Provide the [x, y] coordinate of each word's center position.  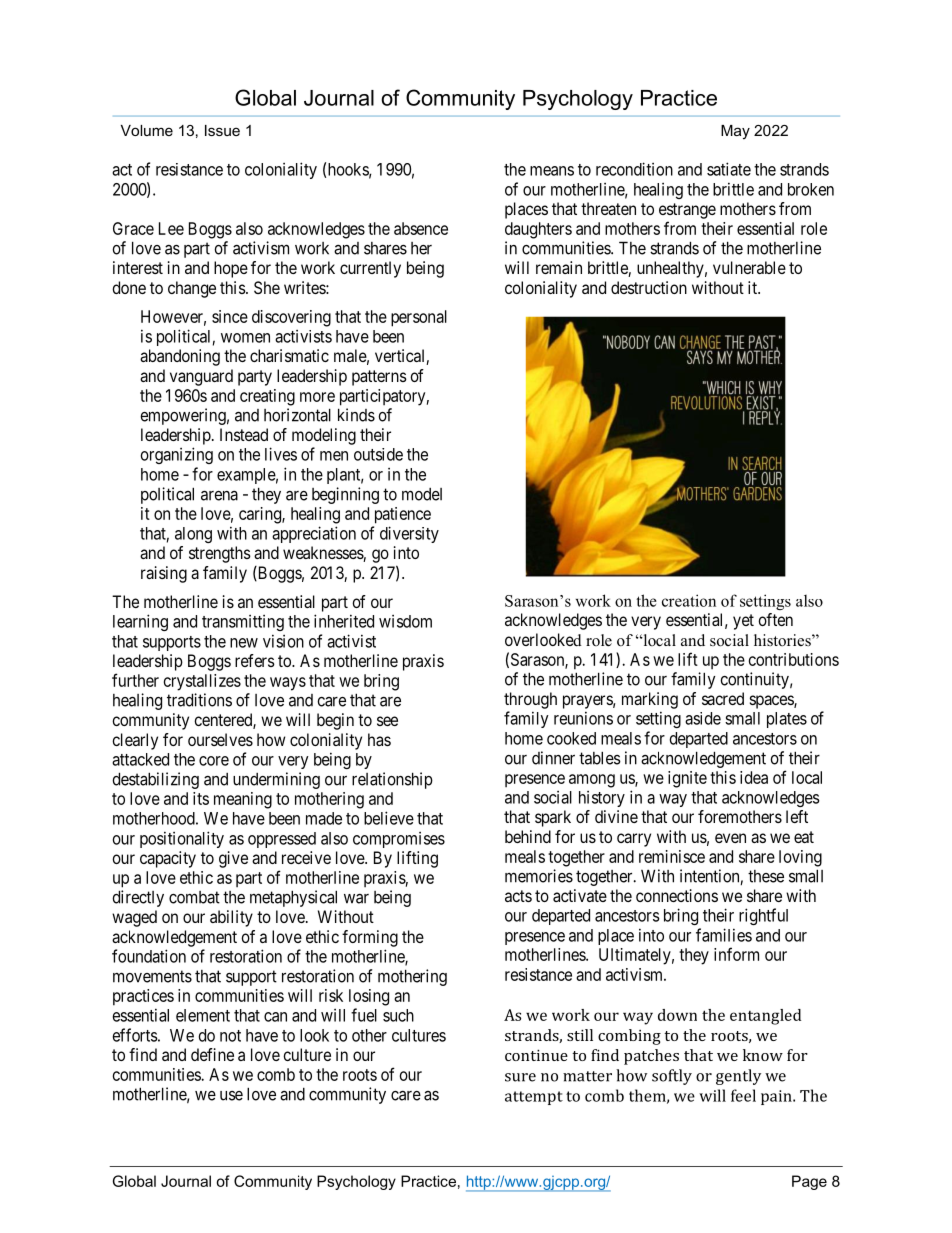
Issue [222, 130]
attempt [534, 1098]
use [231, 1096]
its [201, 798]
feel [743, 1095]
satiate [729, 169]
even [730, 838]
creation [689, 600]
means [552, 171]
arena [219, 496]
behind [528, 836]
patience [403, 515]
